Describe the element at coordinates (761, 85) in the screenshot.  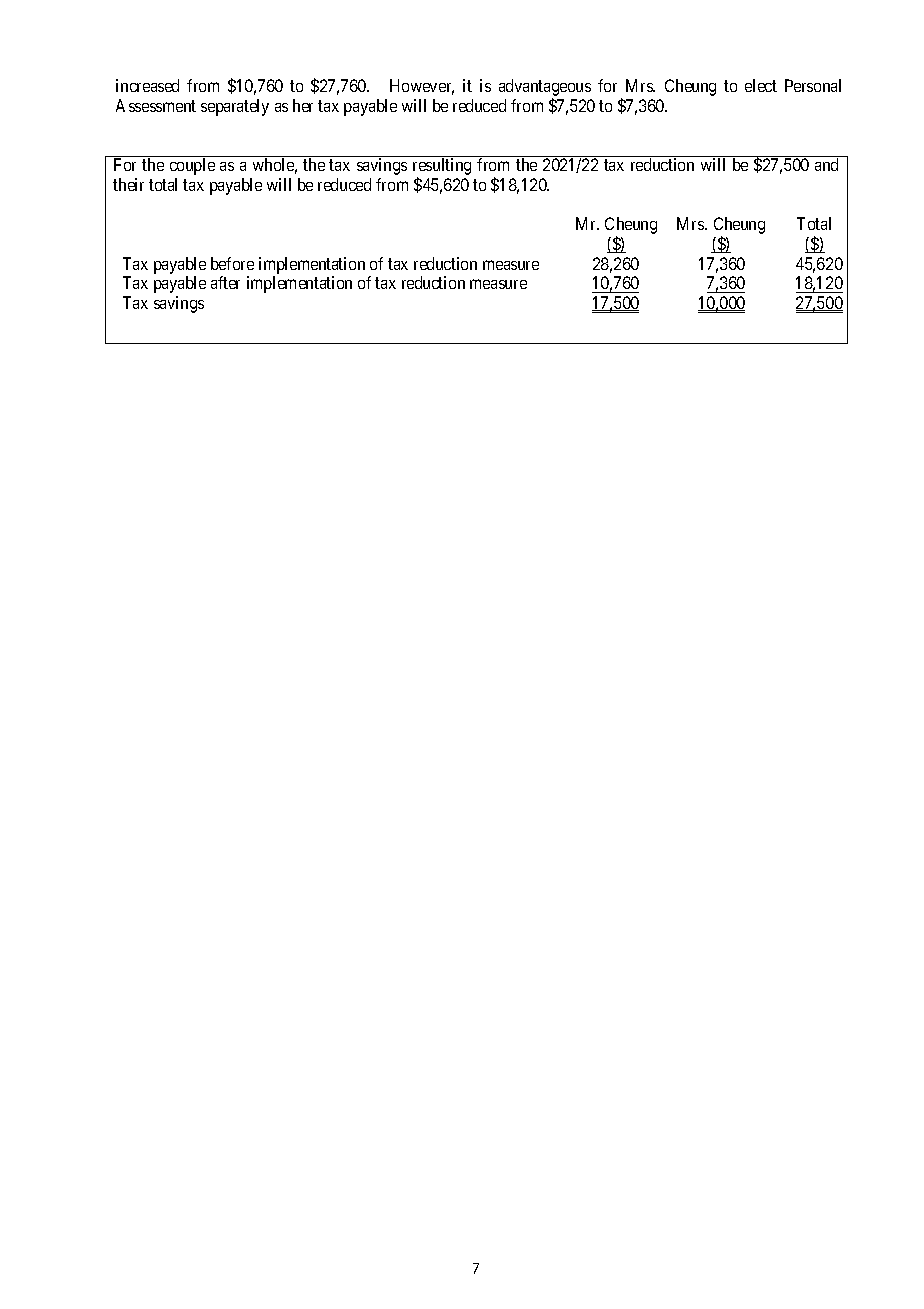
I see `elect` at that location.
